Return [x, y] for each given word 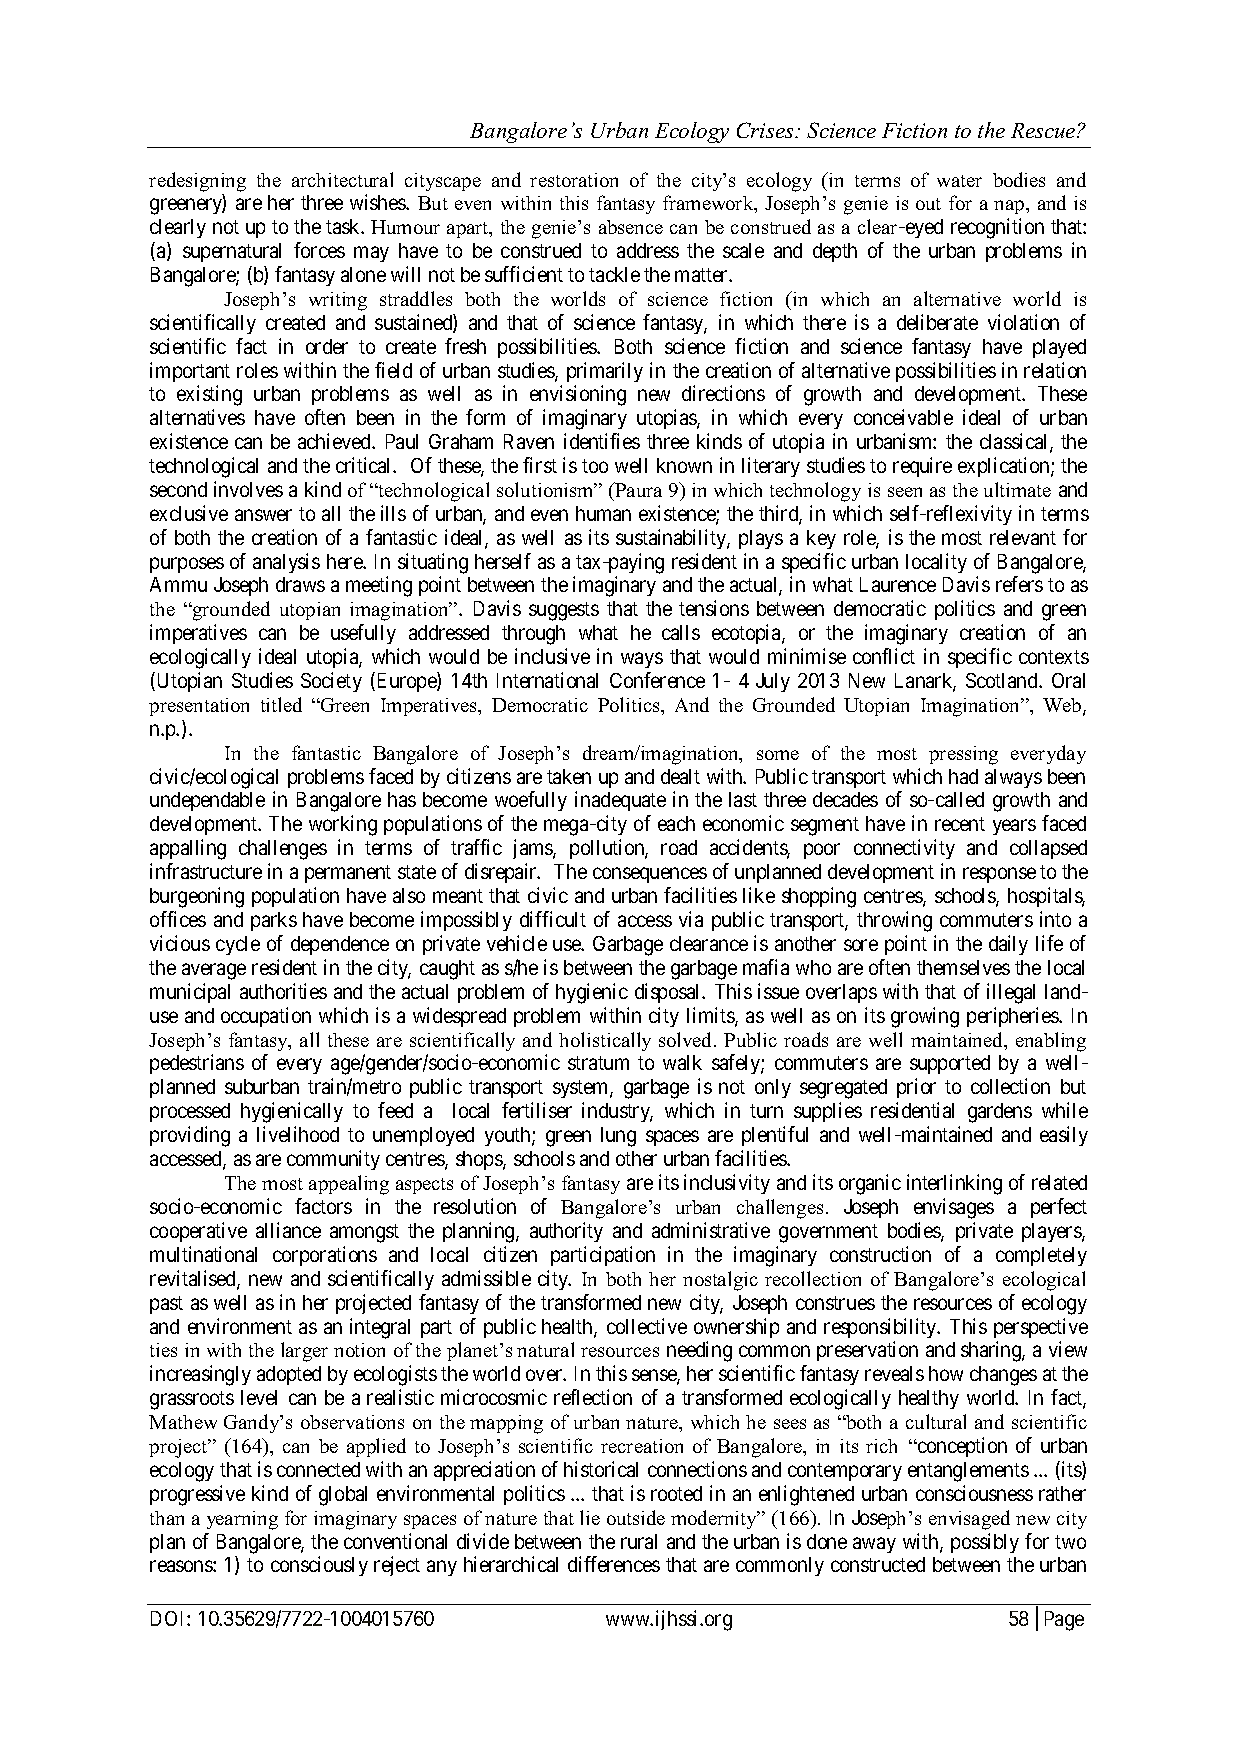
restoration [574, 180]
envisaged [969, 1520]
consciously [319, 1566]
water [959, 181]
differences [614, 1564]
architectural [342, 179]
